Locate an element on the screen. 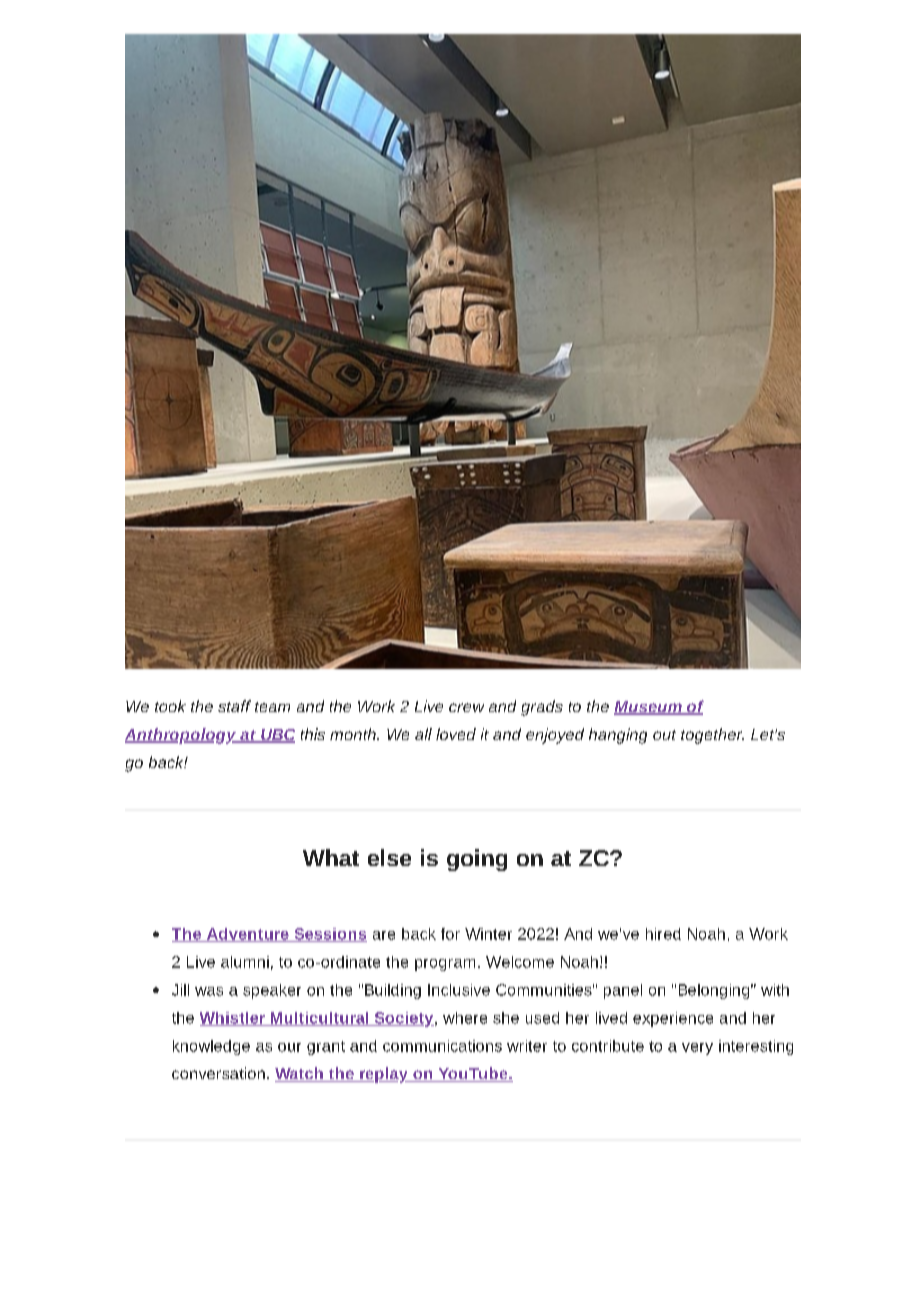 The width and height of the screenshot is (924, 1308). crew is located at coordinates (466, 707).
